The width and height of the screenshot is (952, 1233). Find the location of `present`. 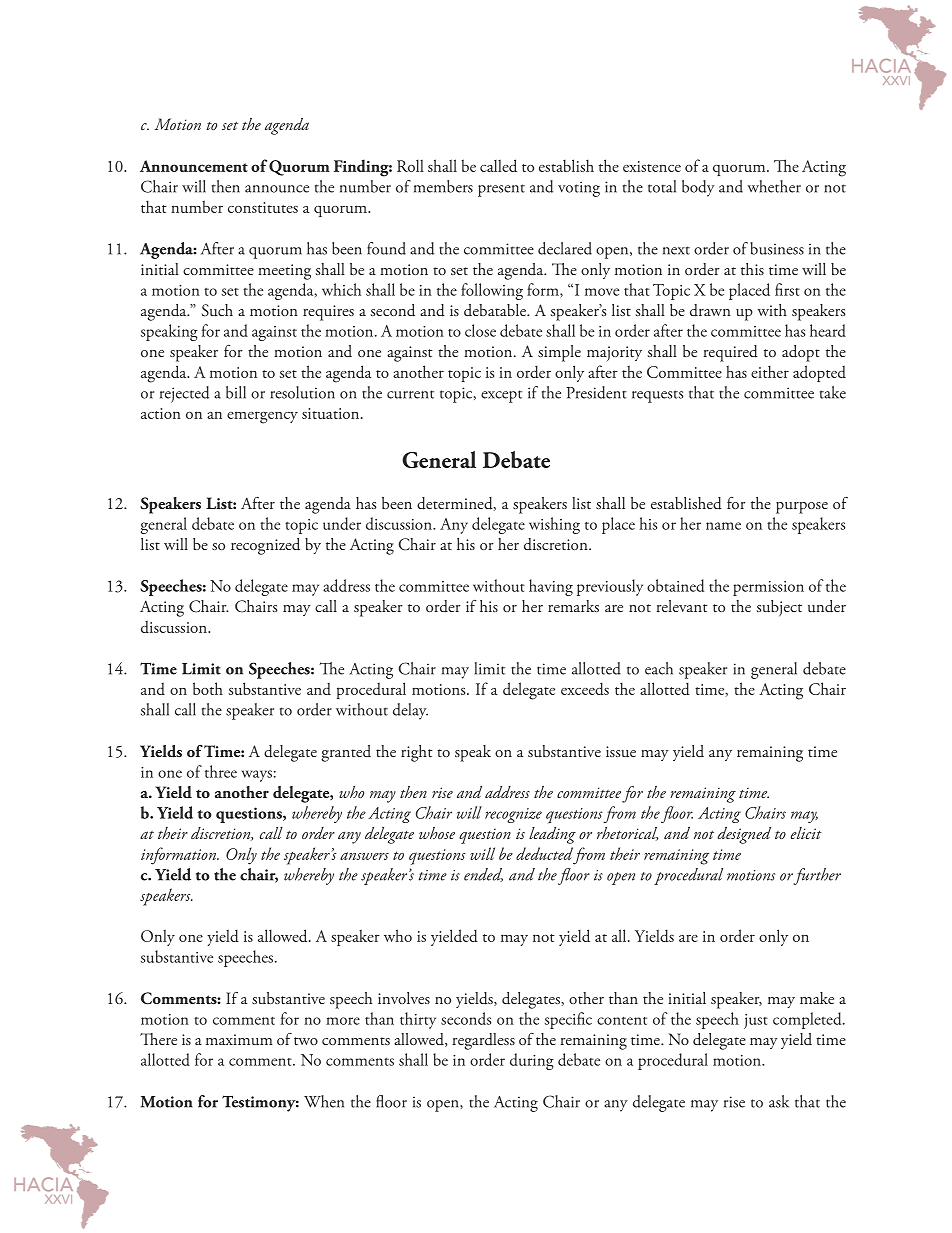

present is located at coordinates (501, 190).
